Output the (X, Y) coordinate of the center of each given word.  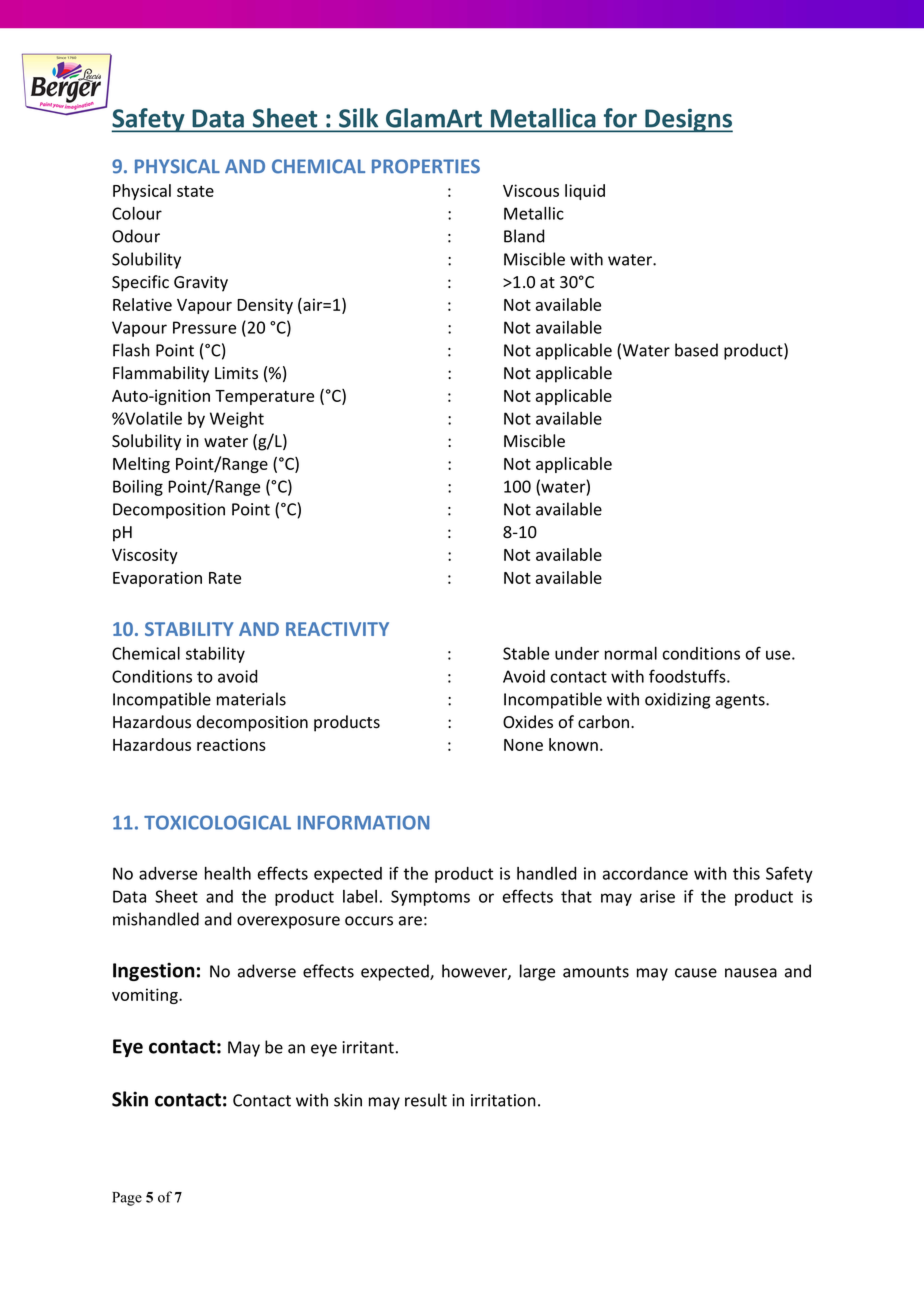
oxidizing (677, 700)
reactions (231, 744)
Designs (688, 120)
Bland (524, 236)
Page (127, 1199)
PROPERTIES (426, 166)
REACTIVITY (337, 629)
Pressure (204, 327)
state (195, 191)
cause (696, 973)
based (696, 350)
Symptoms (430, 898)
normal (631, 653)
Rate (225, 578)
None (523, 745)
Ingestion (154, 971)
